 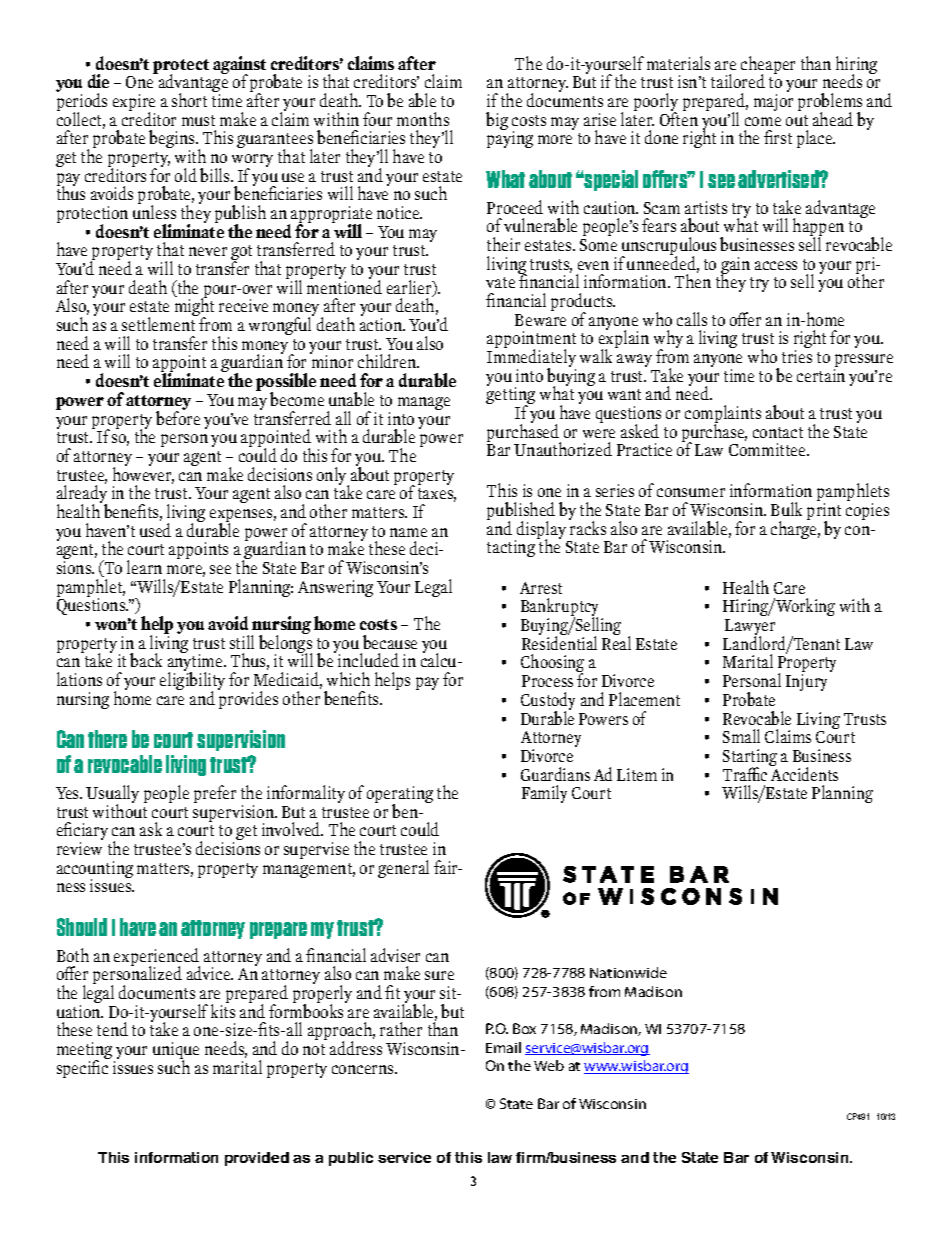 What do you see at coordinates (549, 1065) in the page?
I see `Web` at bounding box center [549, 1065].
